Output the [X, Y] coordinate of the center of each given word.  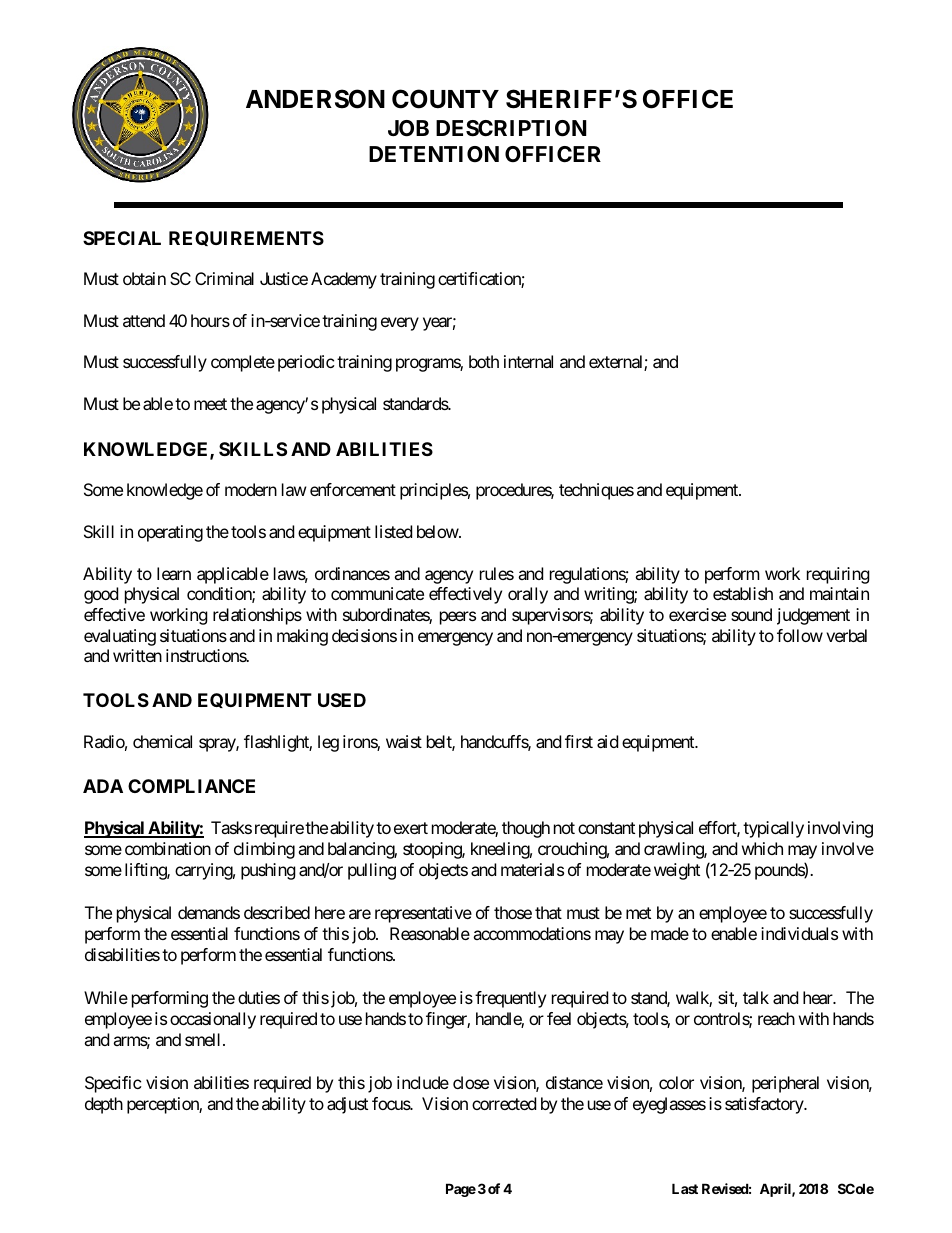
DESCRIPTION [511, 128]
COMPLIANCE [191, 786]
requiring [838, 575]
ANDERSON [315, 99]
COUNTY [445, 99]
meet [210, 404]
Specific [113, 1084]
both [484, 361]
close [471, 1082]
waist [404, 741]
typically [773, 829]
